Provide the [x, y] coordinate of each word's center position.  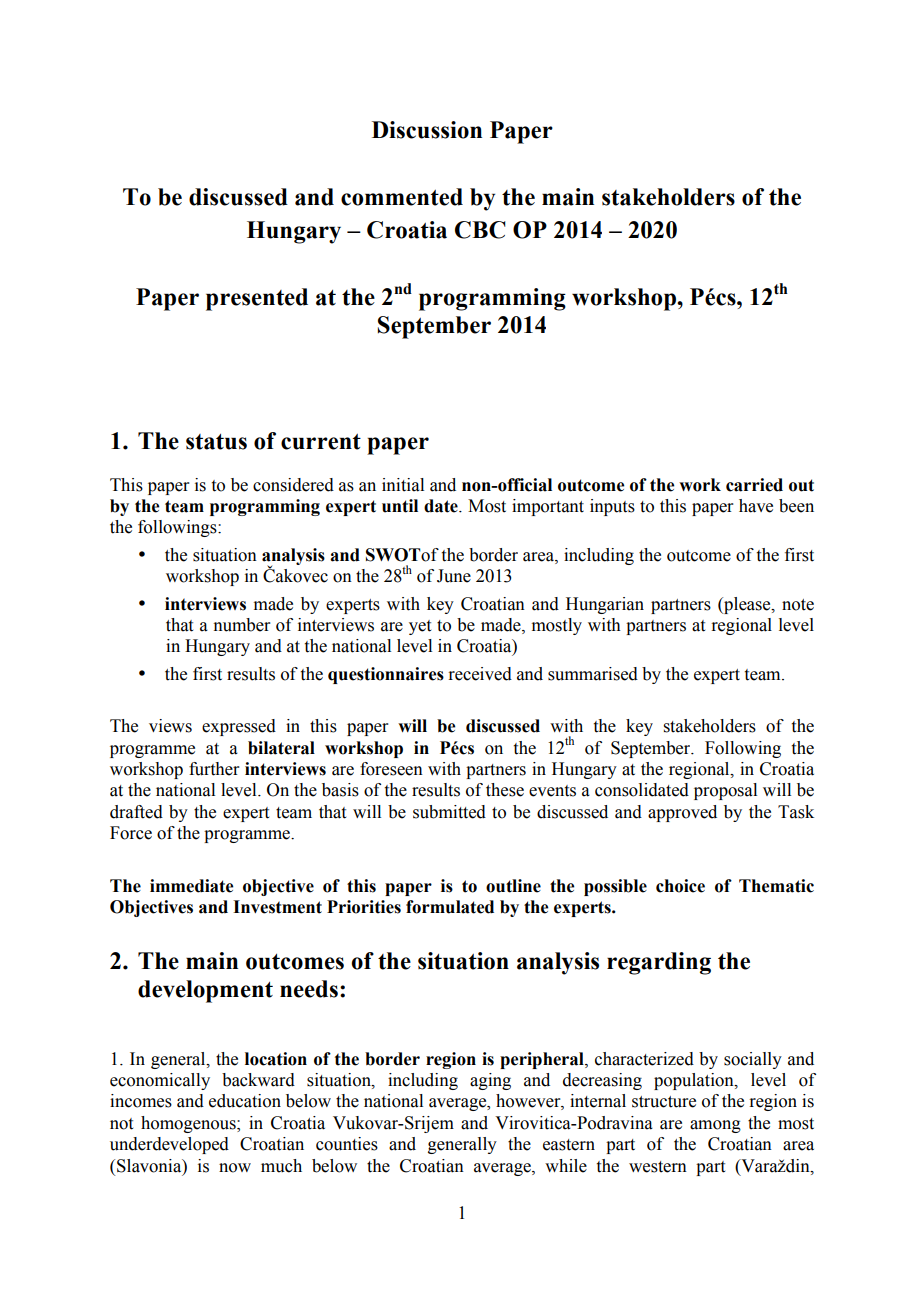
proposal [725, 791]
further [214, 769]
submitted [449, 812]
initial [403, 485]
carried [754, 485]
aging [490, 1081]
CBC [480, 230]
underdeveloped [169, 1145]
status [216, 442]
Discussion [427, 130]
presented [257, 299]
